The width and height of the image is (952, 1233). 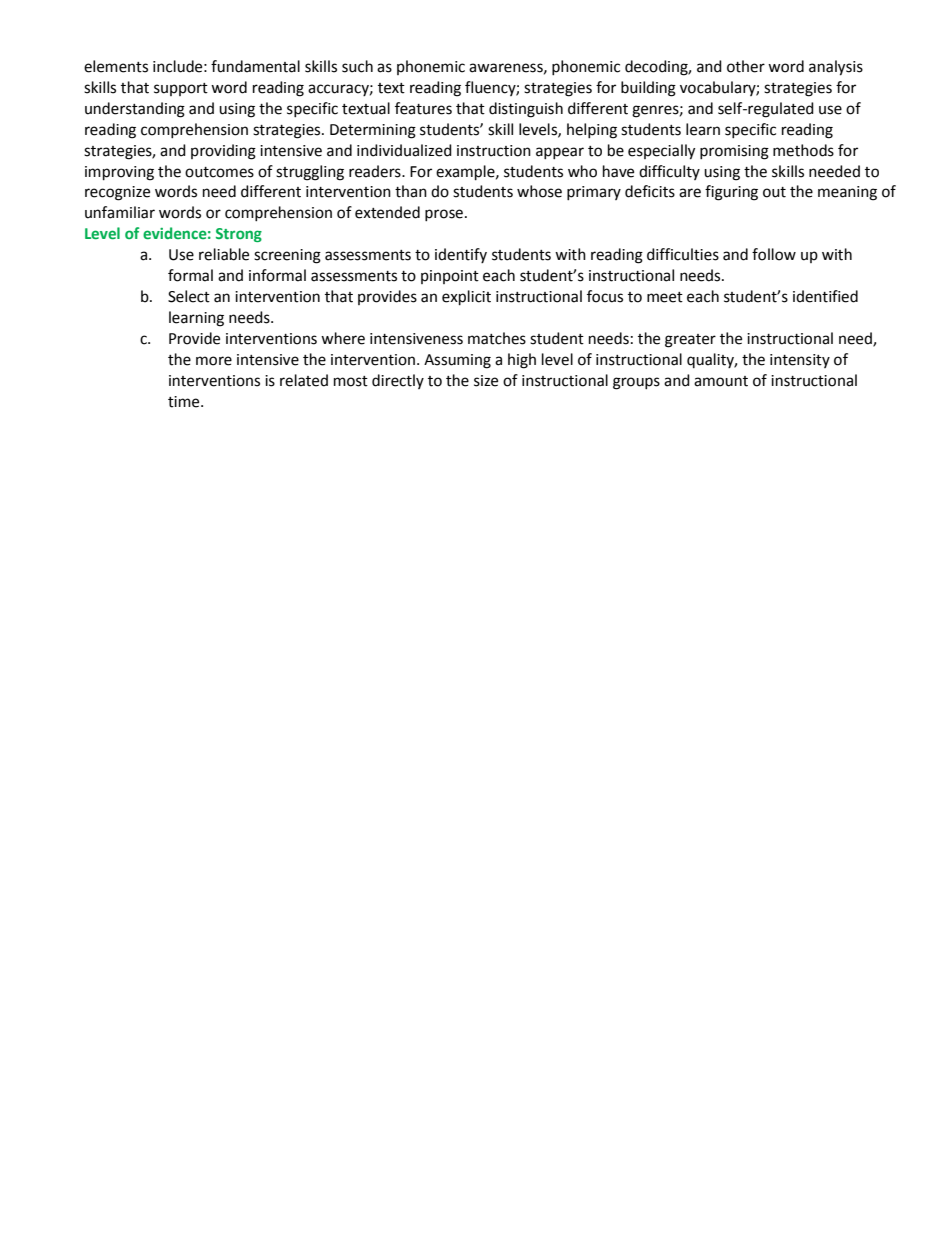 I want to click on Strong, so click(x=239, y=235).
